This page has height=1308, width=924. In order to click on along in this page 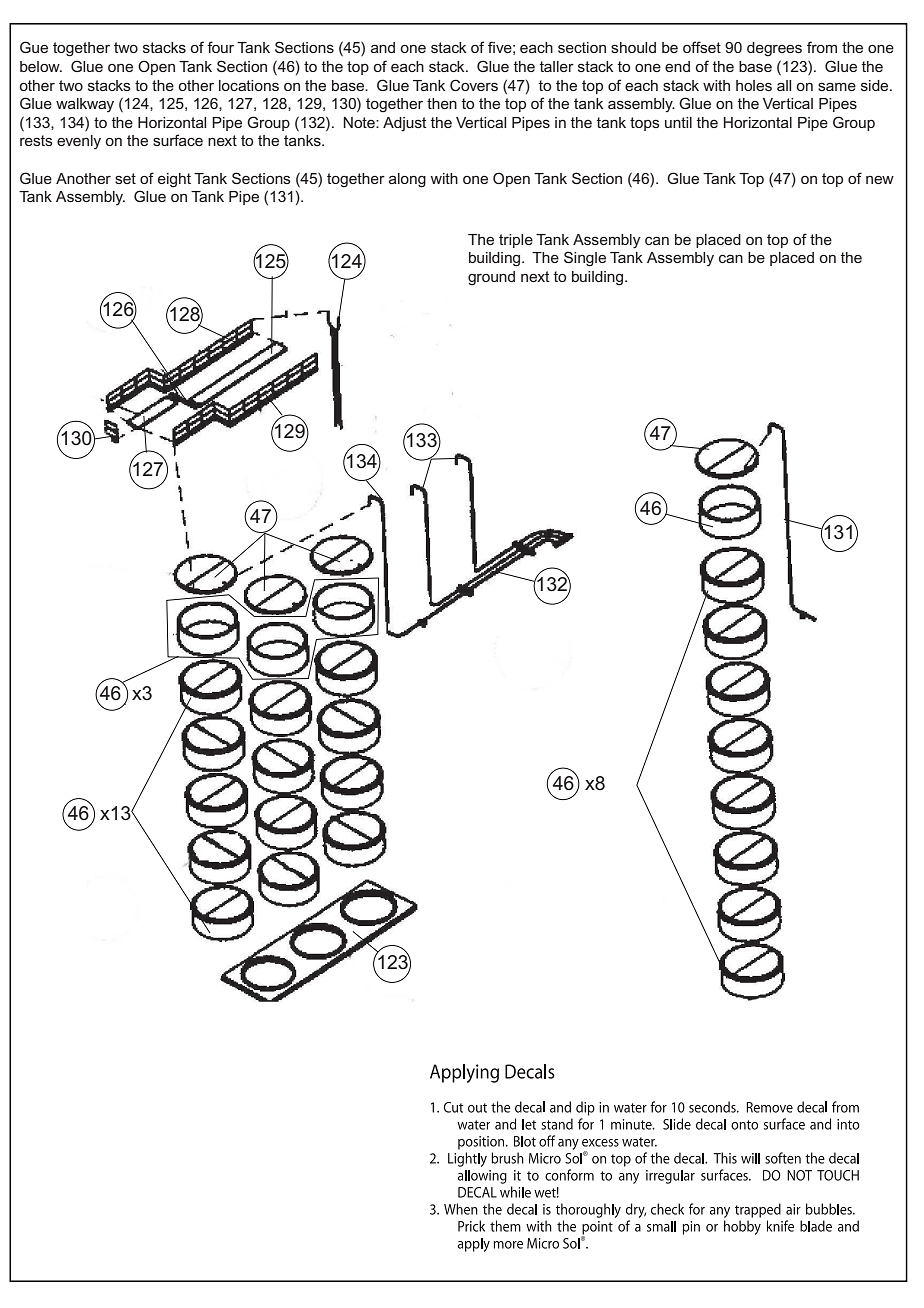, I will do `click(407, 180)`.
